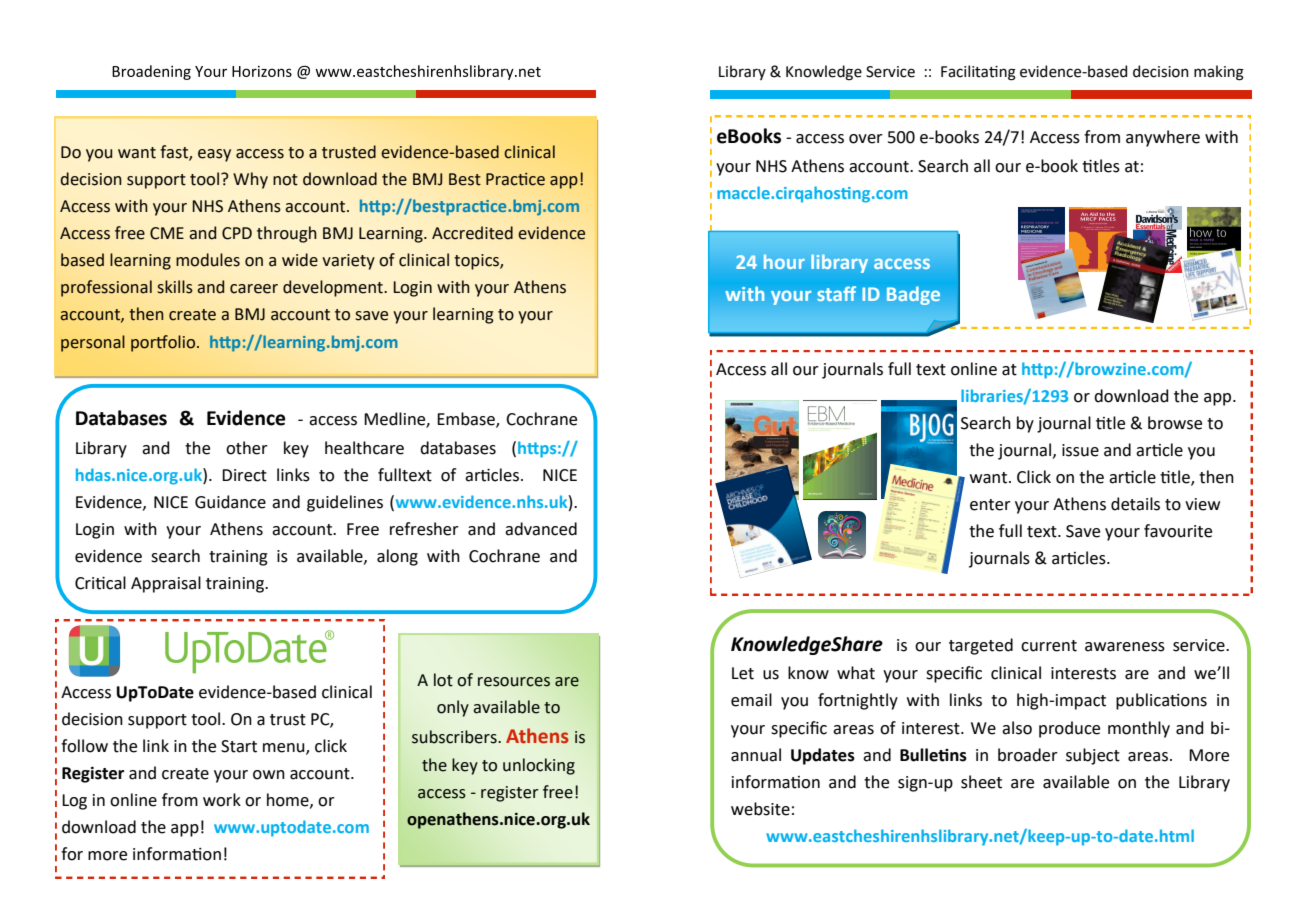 This screenshot has width=1308, height=924. Describe the element at coordinates (978, 73) in the screenshot. I see `Facilitating` at that location.
